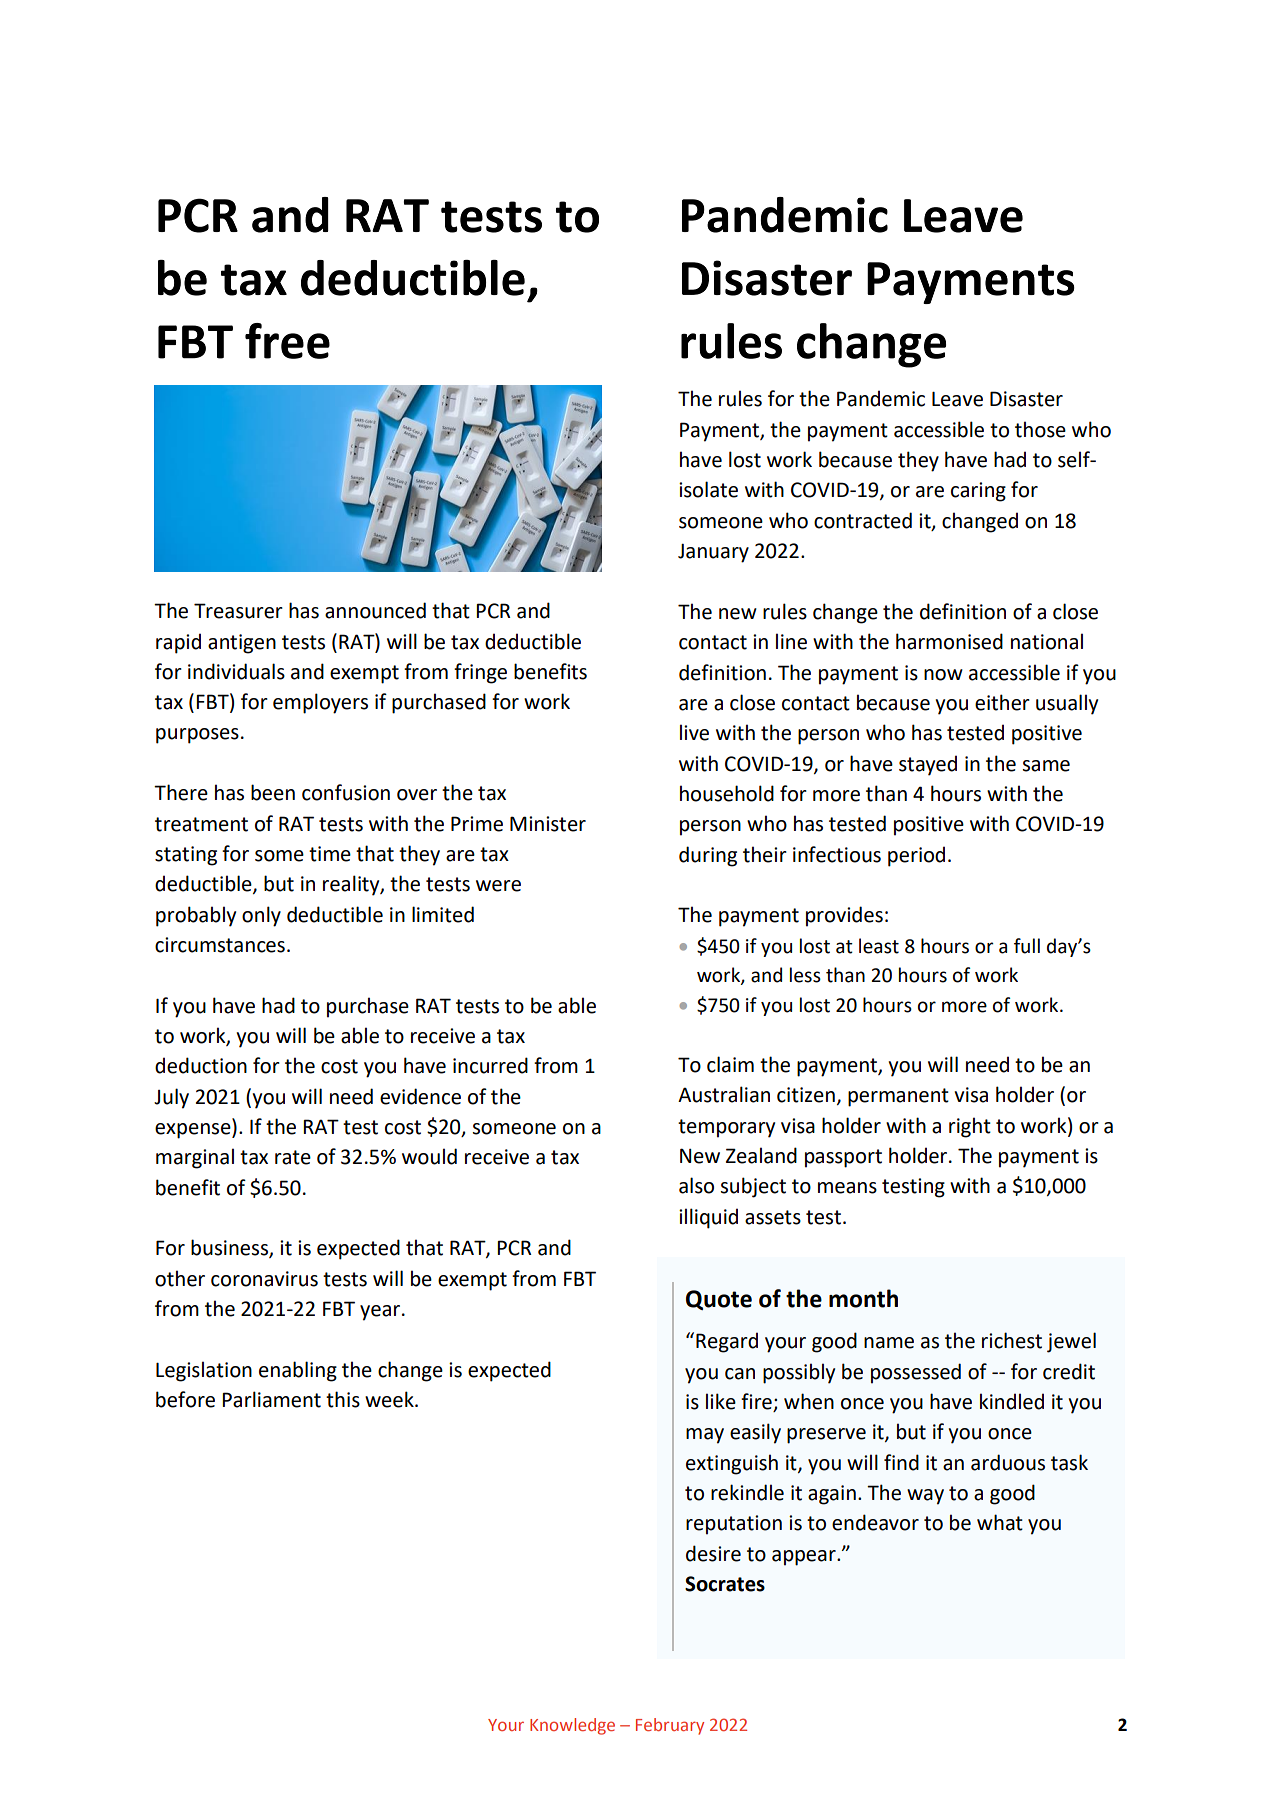 This document has height=1812, width=1280. I want to click on January, so click(713, 553).
